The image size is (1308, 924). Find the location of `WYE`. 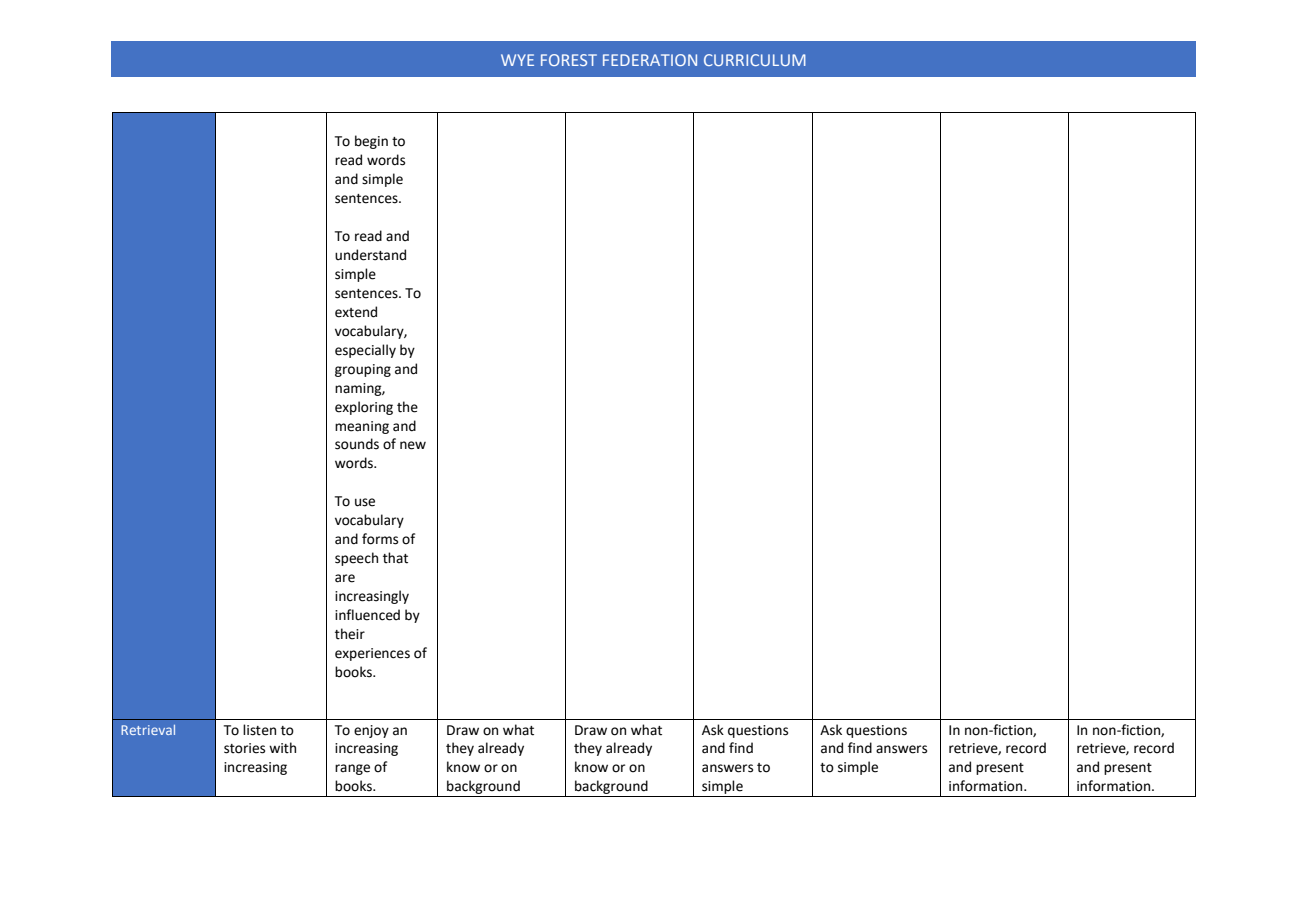

WYE is located at coordinates (517, 60).
